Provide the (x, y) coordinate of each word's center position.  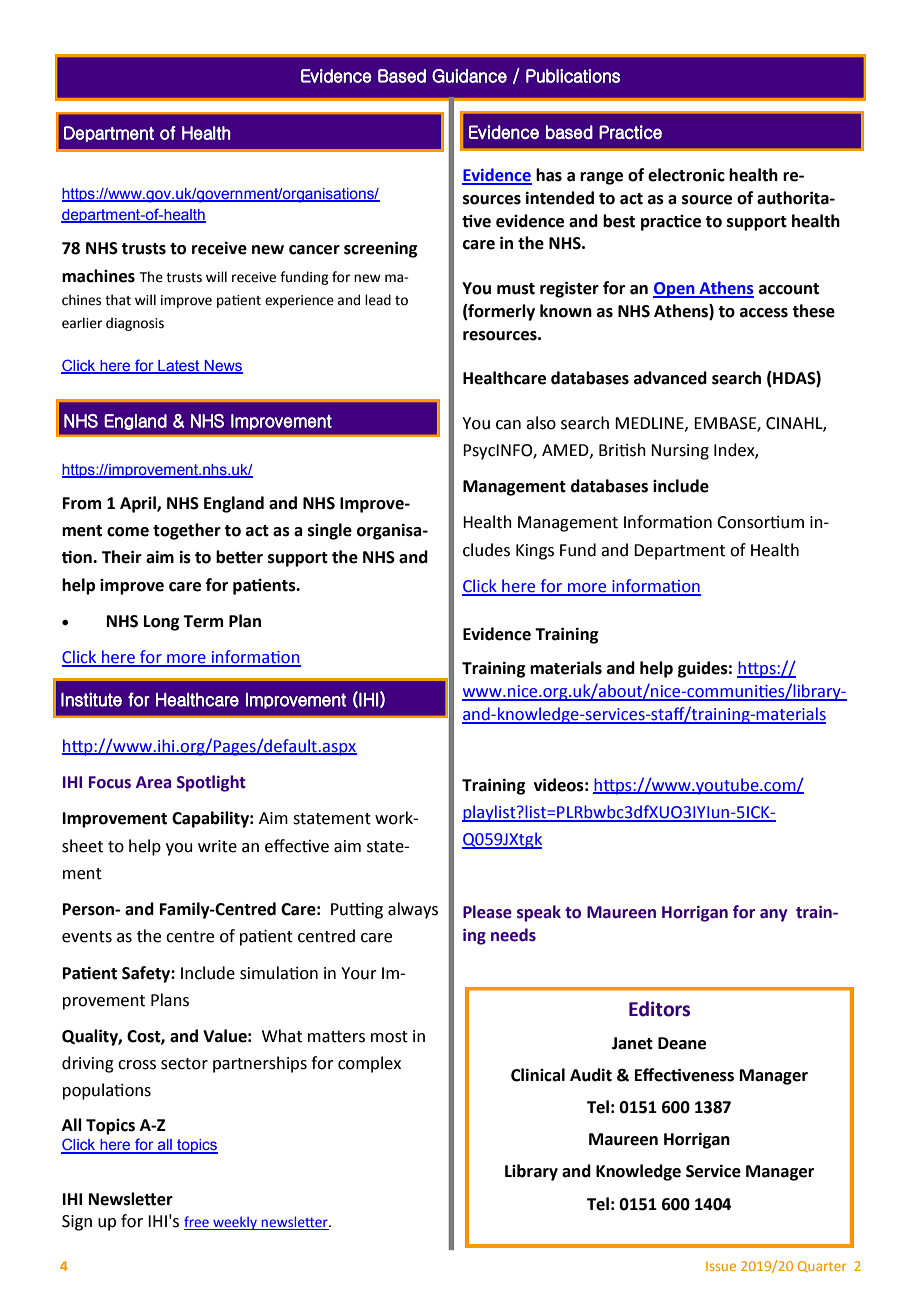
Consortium (760, 522)
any (773, 915)
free (197, 1223)
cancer (314, 250)
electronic (686, 175)
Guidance (469, 76)
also (541, 423)
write (217, 846)
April (139, 504)
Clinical (538, 1075)
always (413, 910)
